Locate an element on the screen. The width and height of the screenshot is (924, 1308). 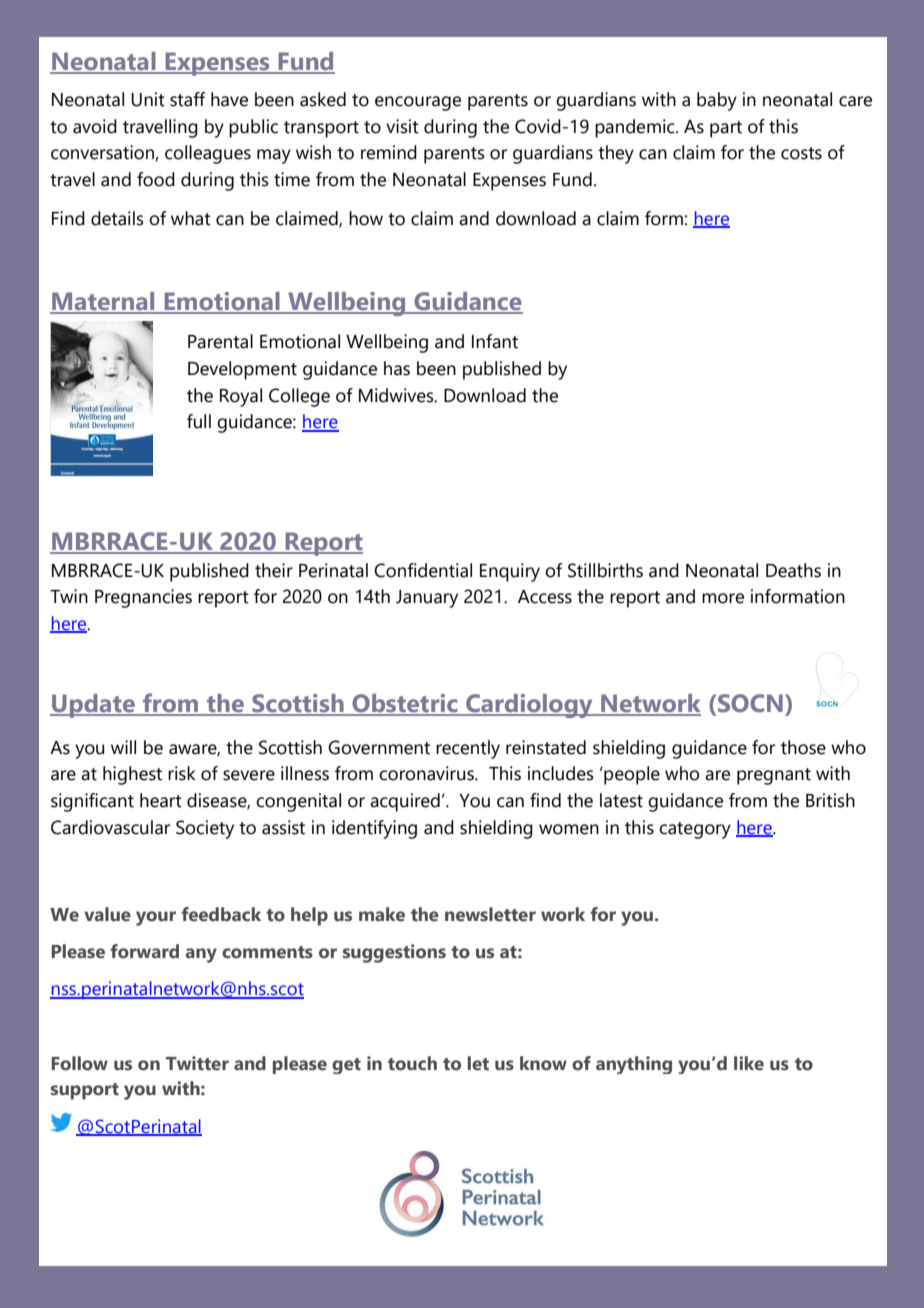
Unit is located at coordinates (148, 99).
